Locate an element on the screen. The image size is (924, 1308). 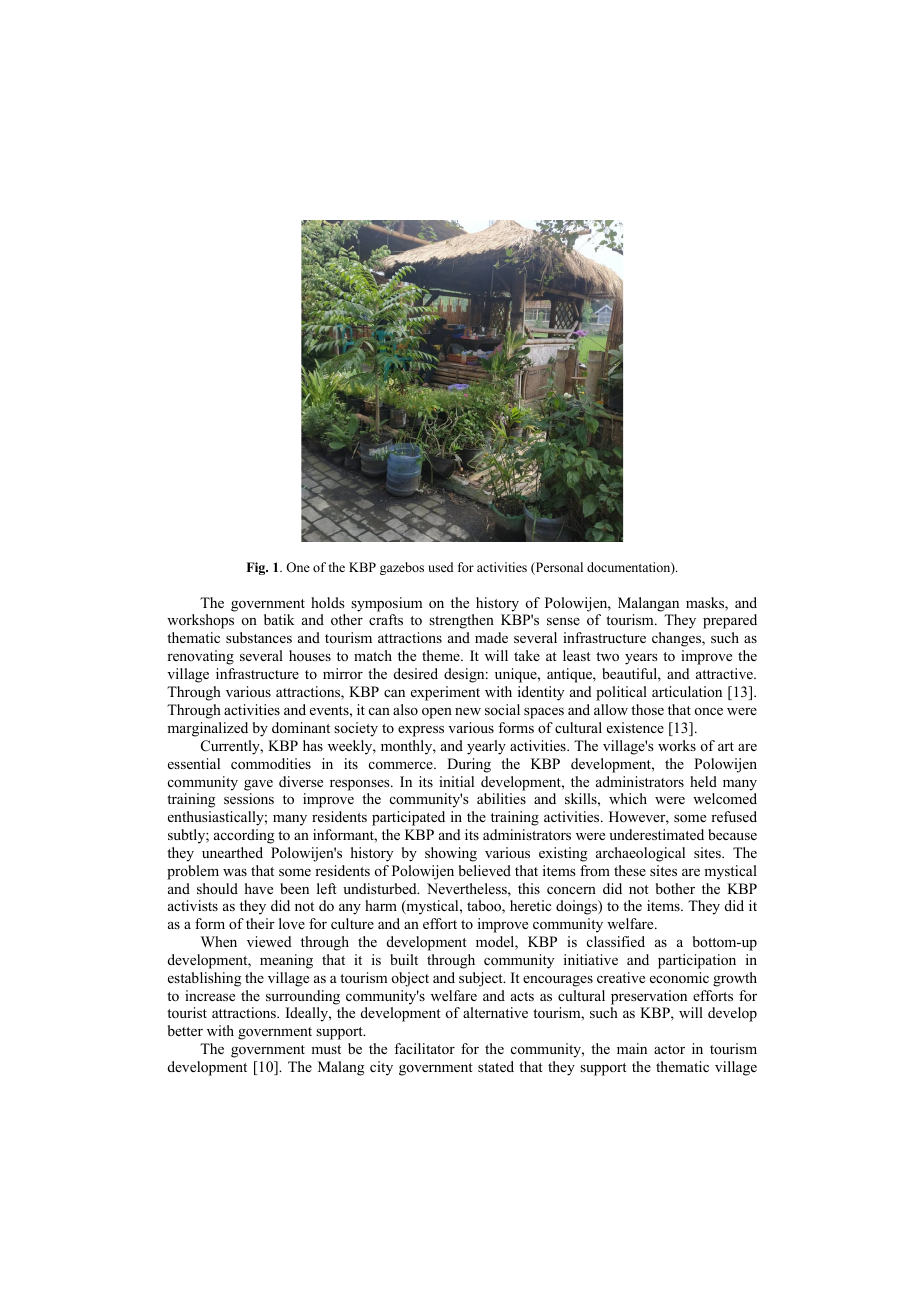
gazebos is located at coordinates (402, 568).
